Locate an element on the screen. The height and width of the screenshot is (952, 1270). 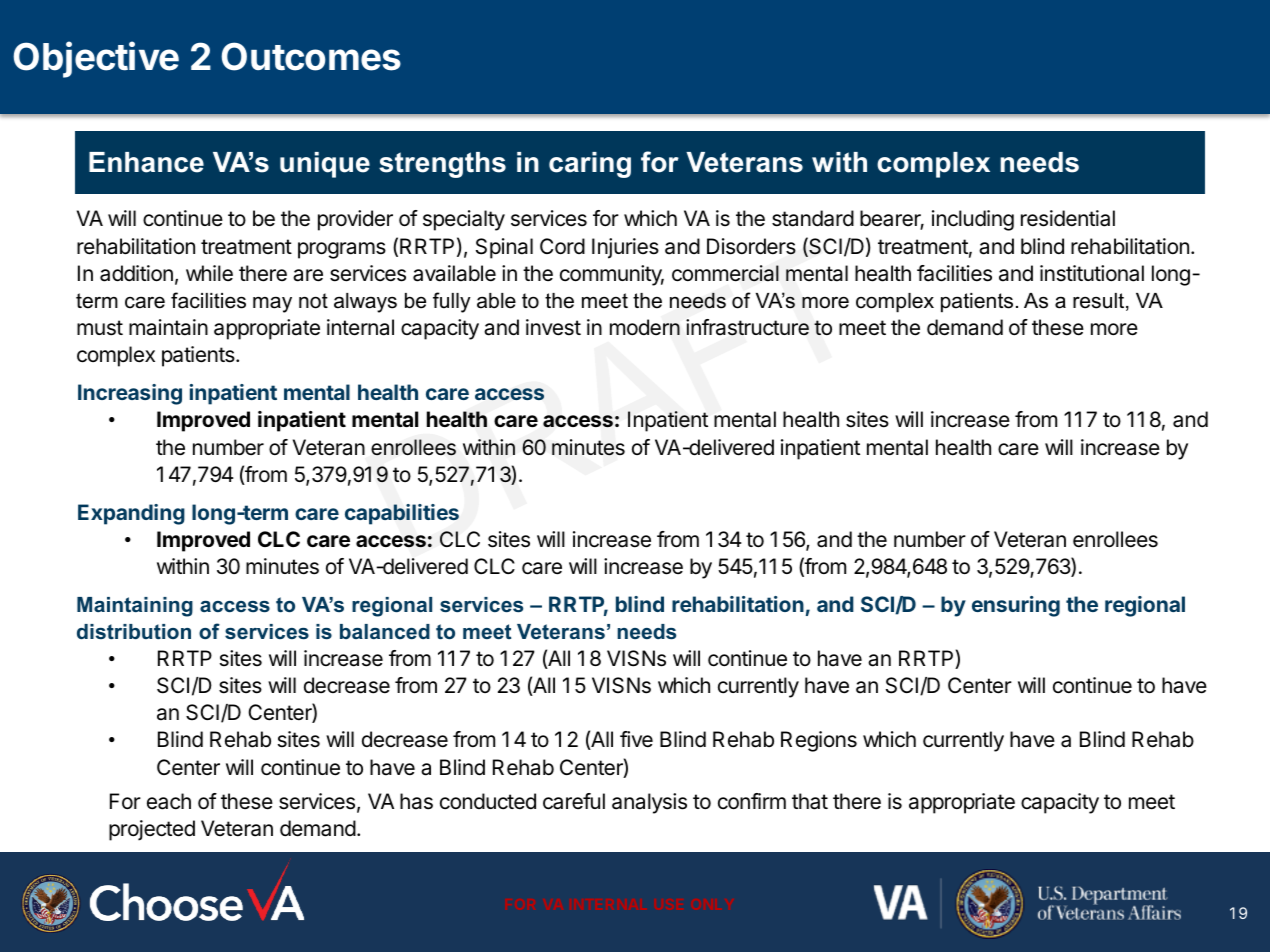
Expanding is located at coordinates (131, 514).
